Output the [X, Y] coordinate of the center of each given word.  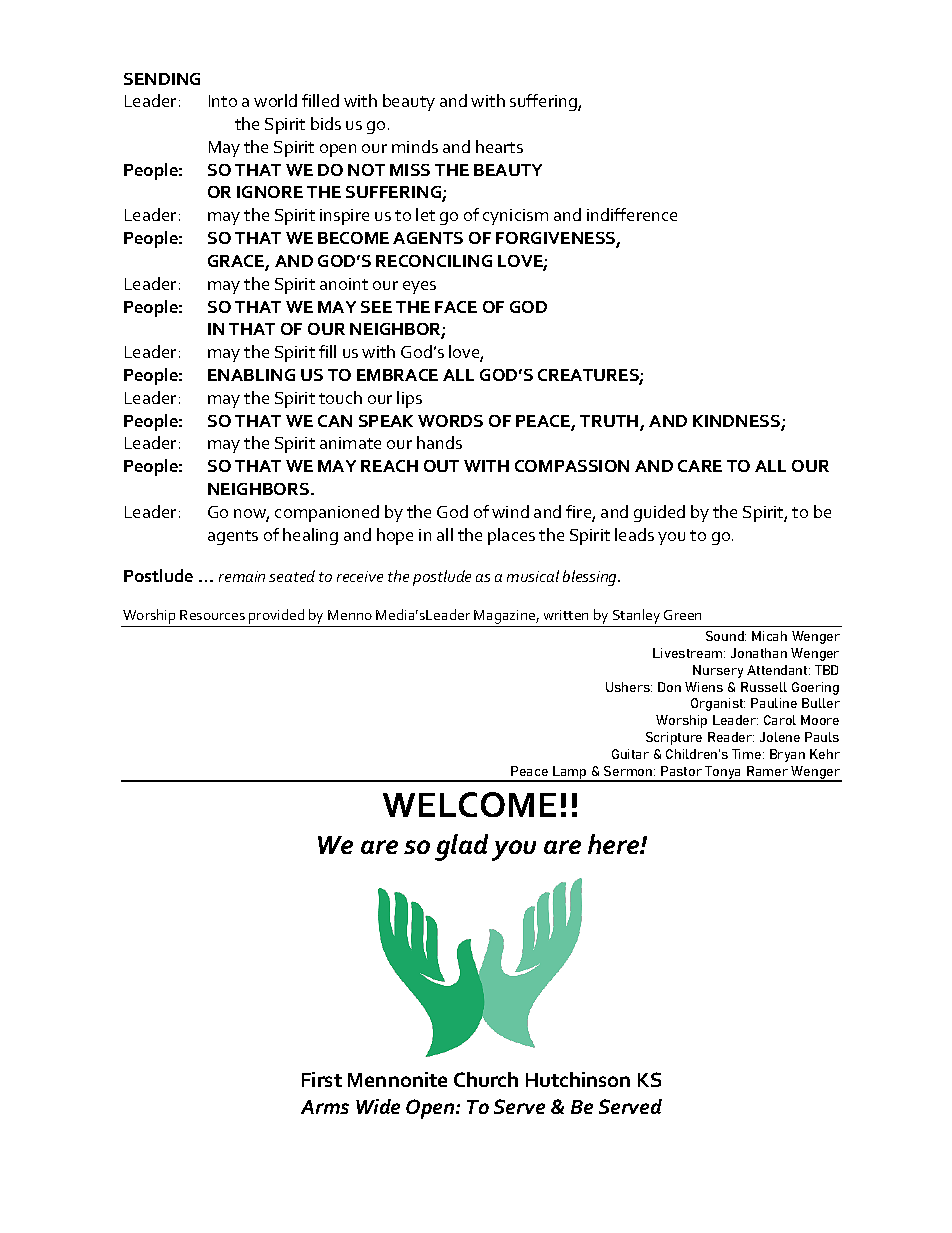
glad [461, 847]
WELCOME [469, 804]
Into [223, 101]
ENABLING [251, 375]
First [322, 1079]
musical [533, 576]
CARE [700, 466]
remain [242, 576]
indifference [632, 214]
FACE [456, 307]
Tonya [723, 774]
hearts [499, 146]
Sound [726, 636]
